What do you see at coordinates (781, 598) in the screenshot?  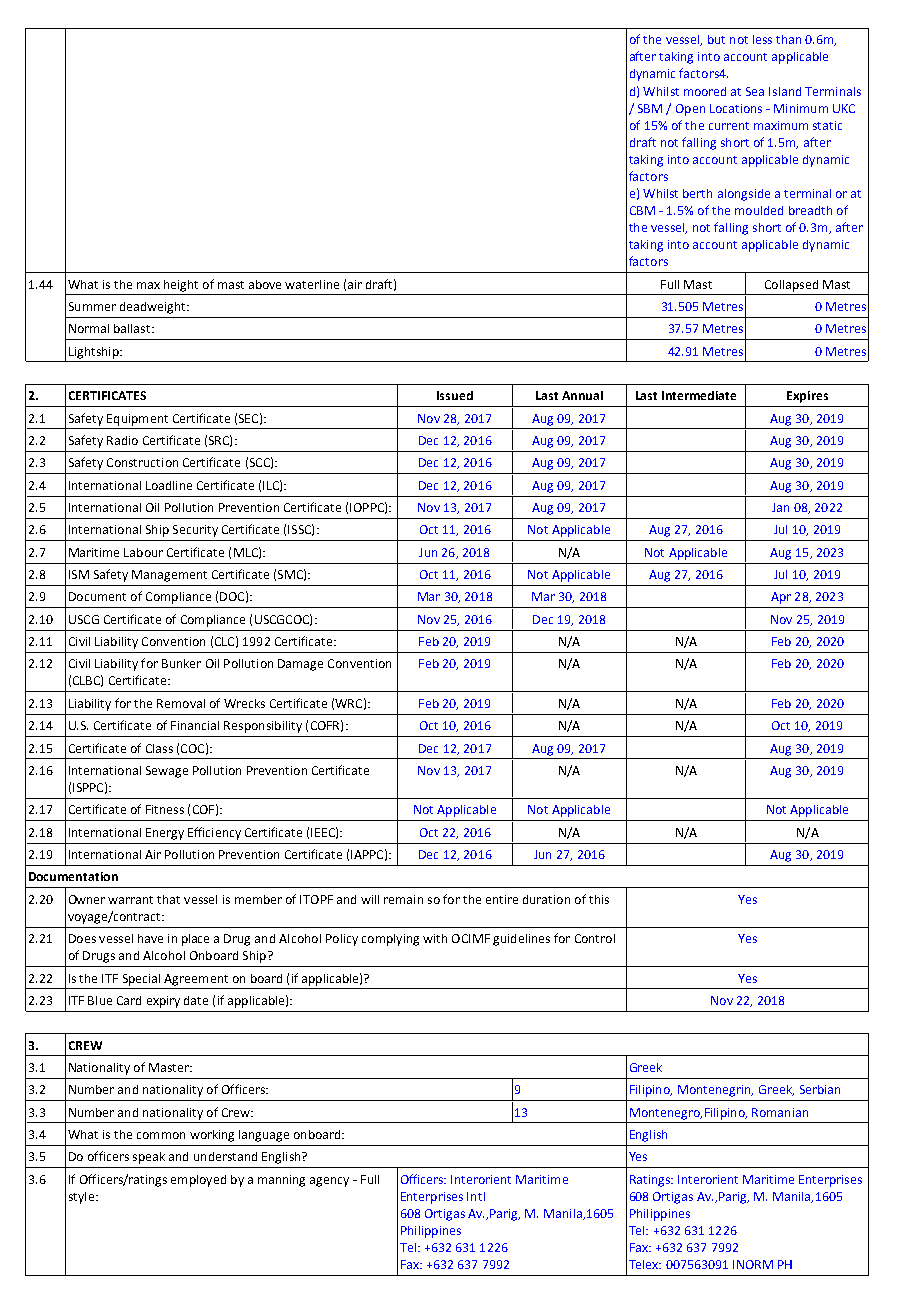 I see `Apr` at bounding box center [781, 598].
